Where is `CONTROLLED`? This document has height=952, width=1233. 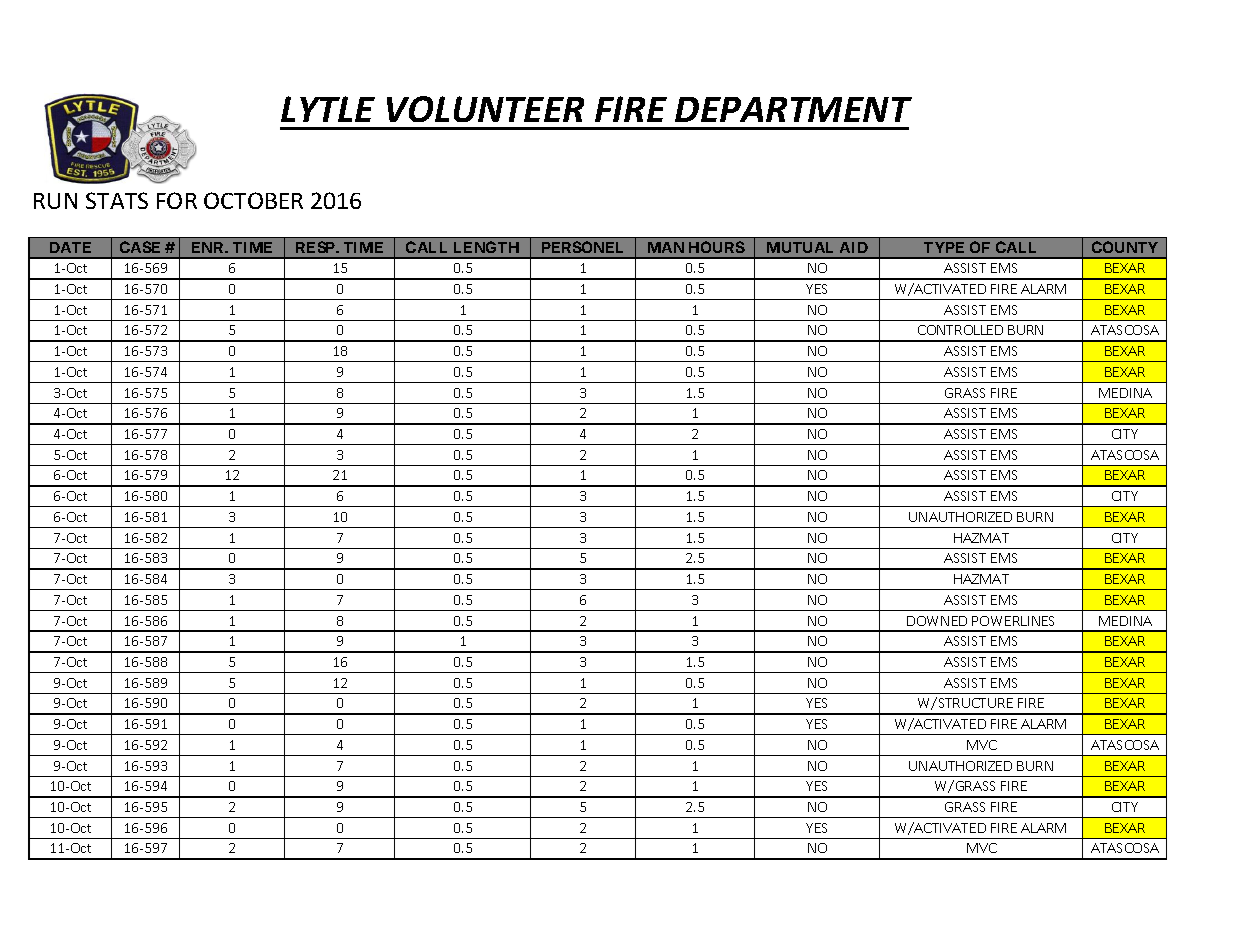
CONTROLLED is located at coordinates (960, 330).
